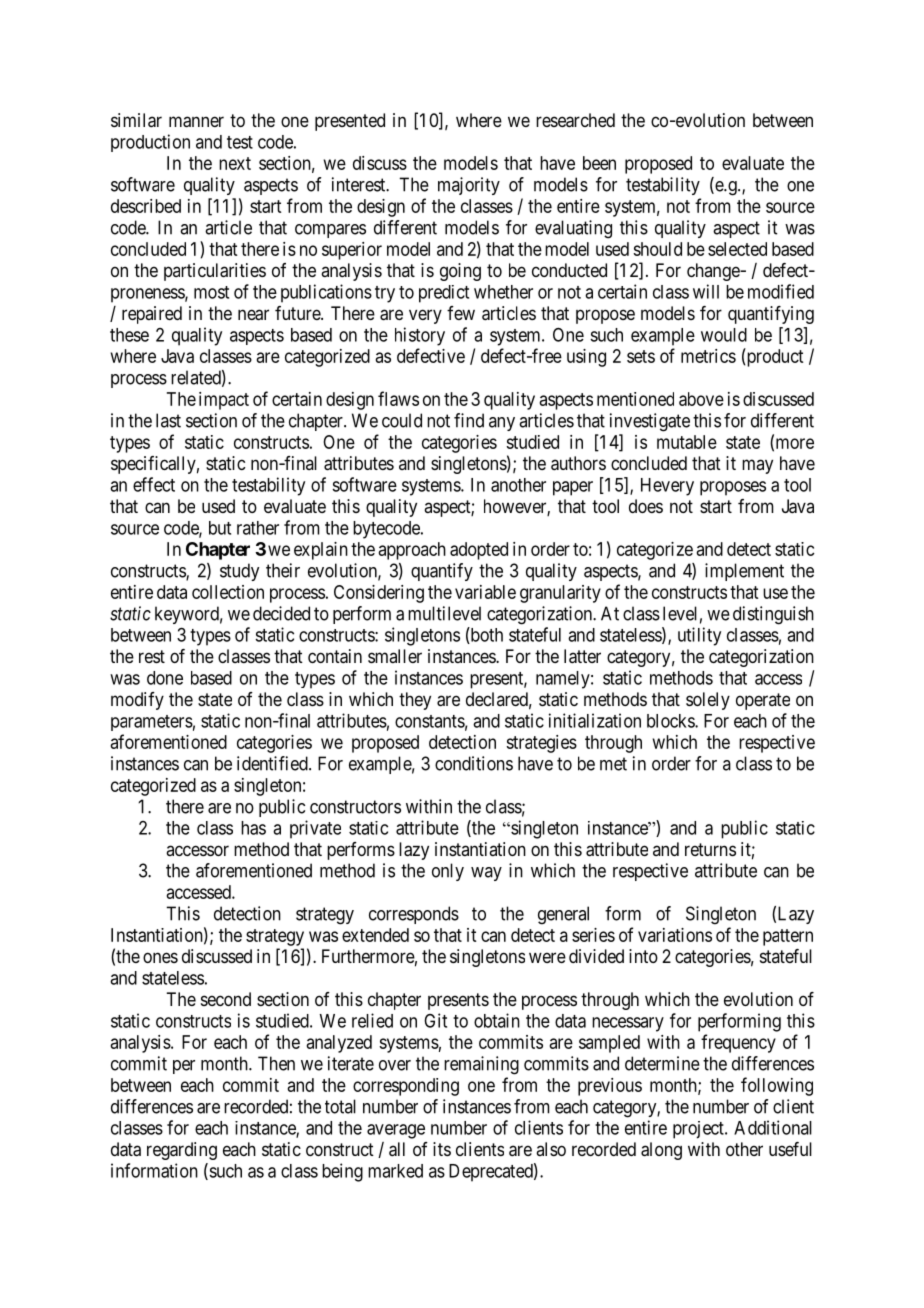  What do you see at coordinates (469, 186) in the page?
I see `majority` at bounding box center [469, 186].
